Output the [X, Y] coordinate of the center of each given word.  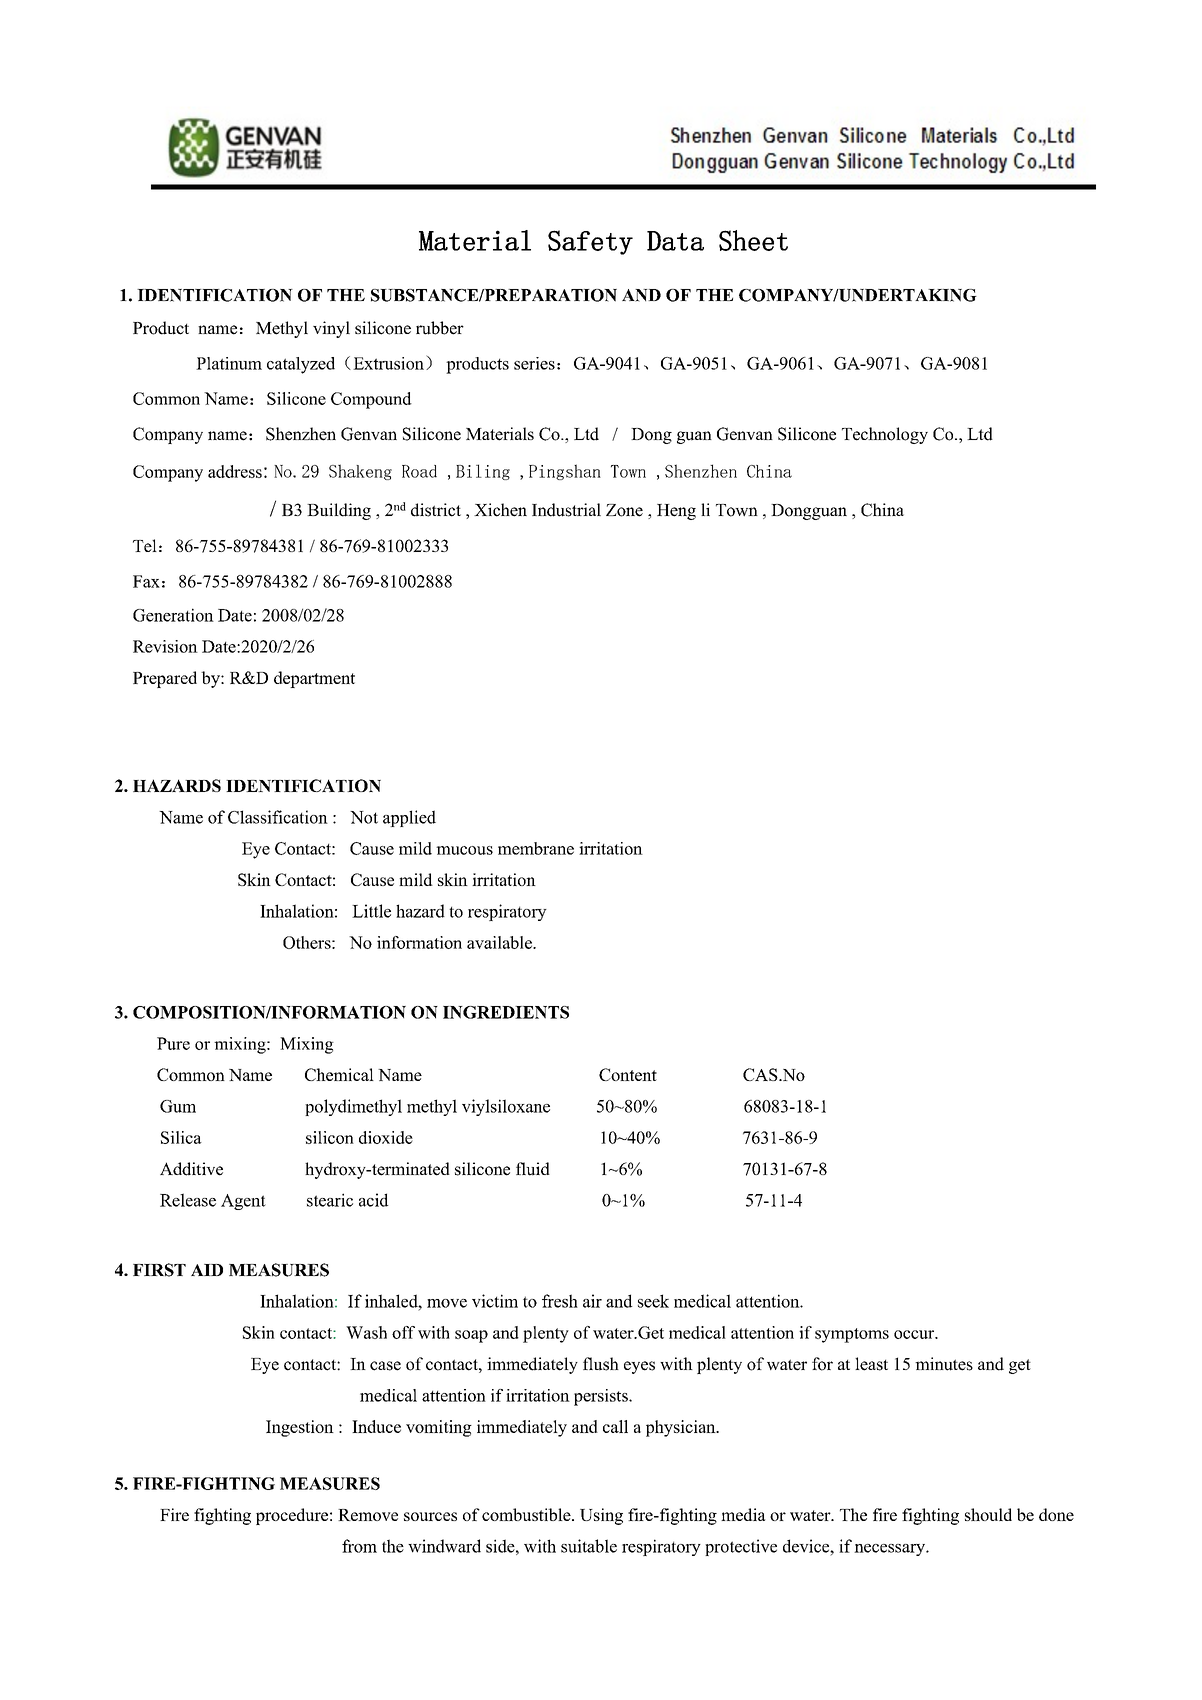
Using [601, 1516]
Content [628, 1074]
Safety [590, 242]
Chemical [339, 1074]
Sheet [753, 240]
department [314, 679]
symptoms [852, 1335]
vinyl [331, 329]
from [359, 1546]
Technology [885, 435]
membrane [536, 848]
